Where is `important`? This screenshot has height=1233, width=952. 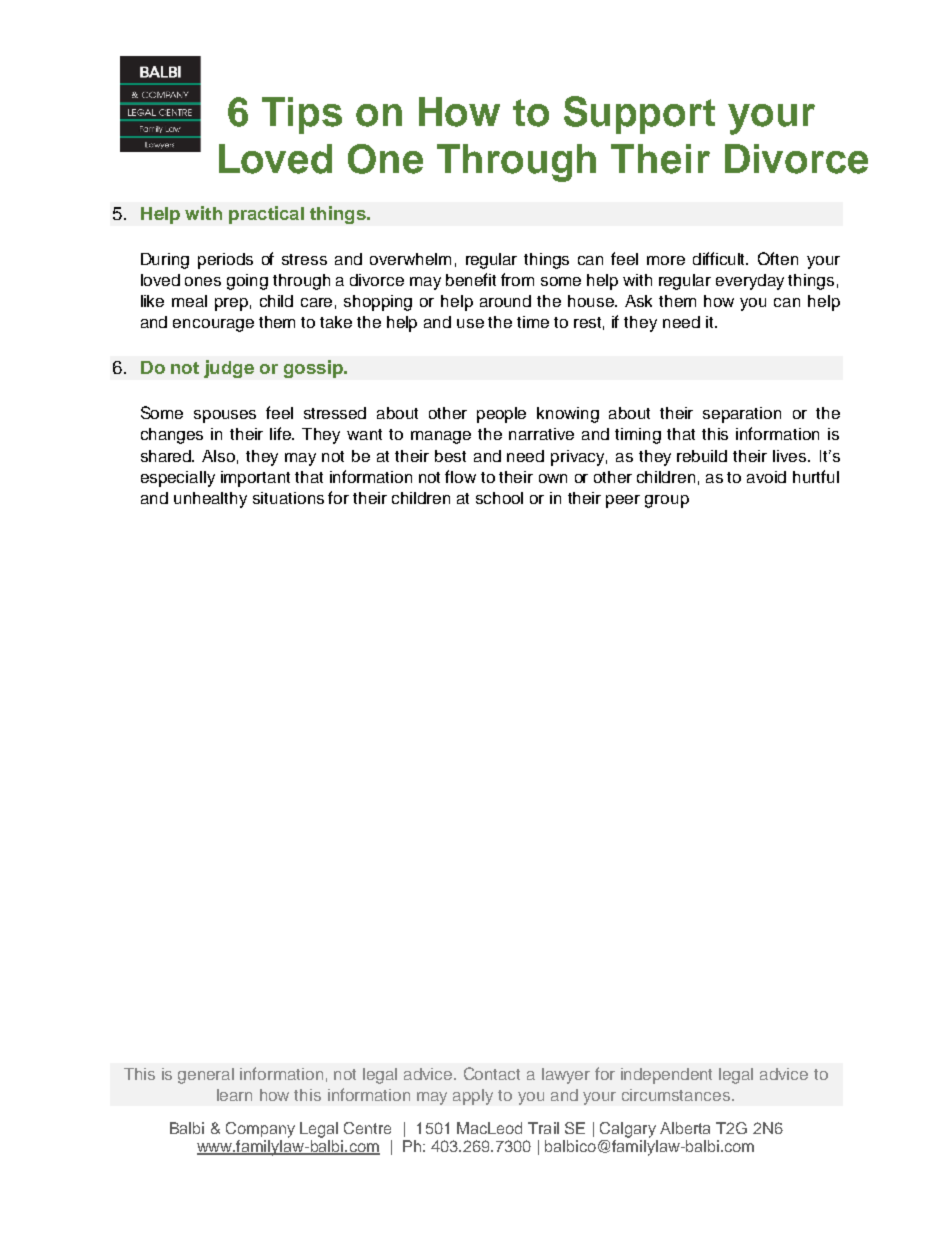
important is located at coordinates (255, 479).
